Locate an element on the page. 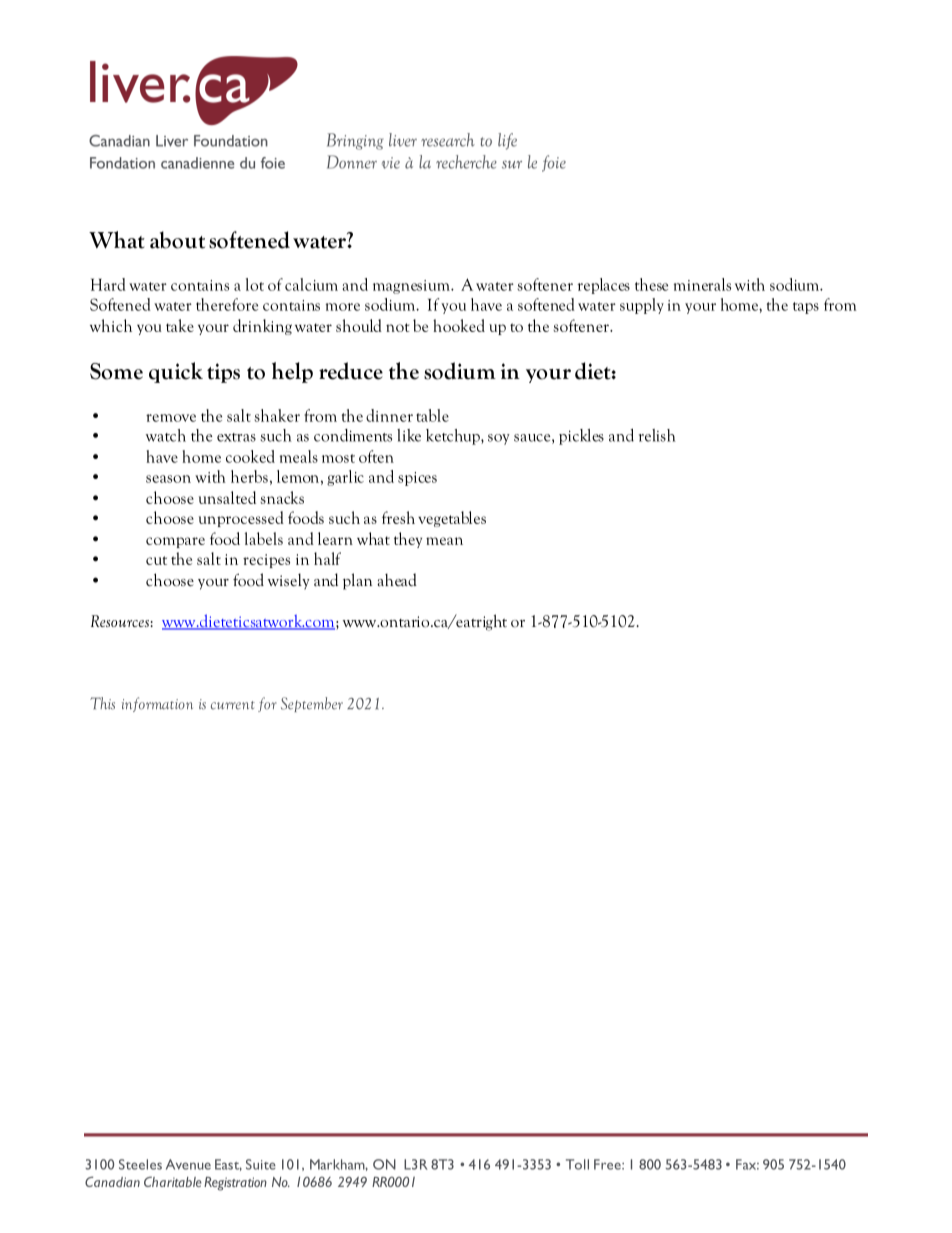  magnesium is located at coordinates (412, 287).
